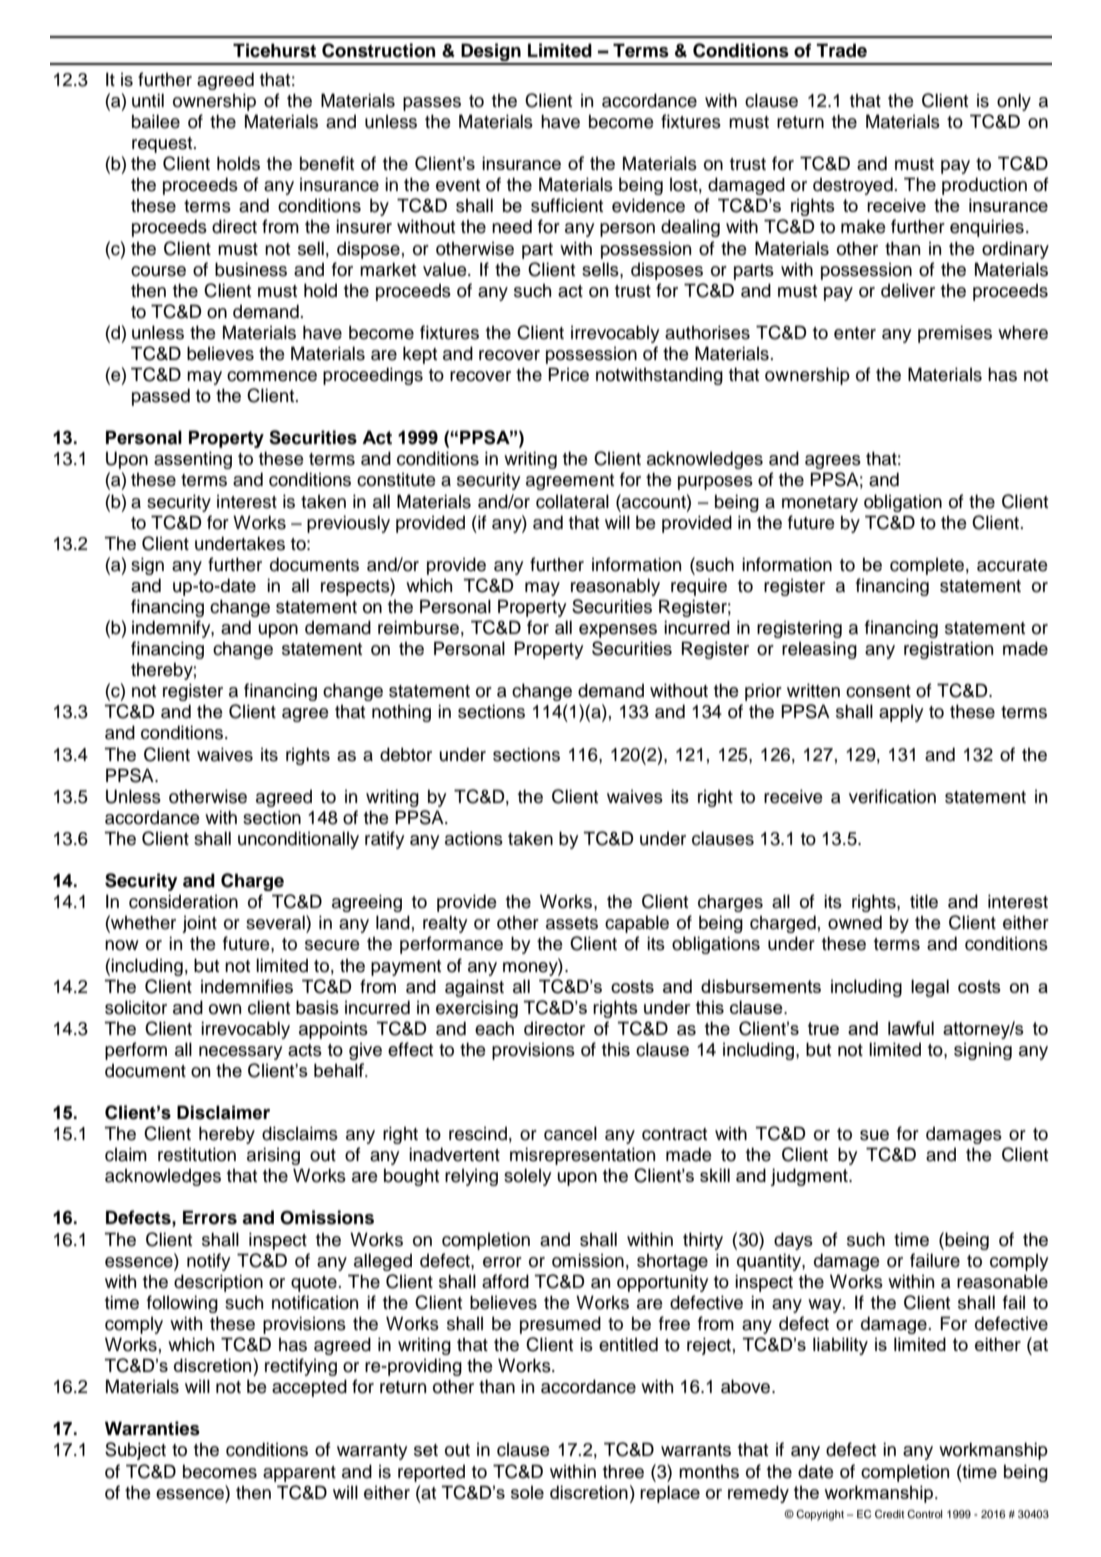 The height and width of the screenshot is (1557, 1101). Describe the element at coordinates (892, 796) in the screenshot. I see `verification` at that location.
